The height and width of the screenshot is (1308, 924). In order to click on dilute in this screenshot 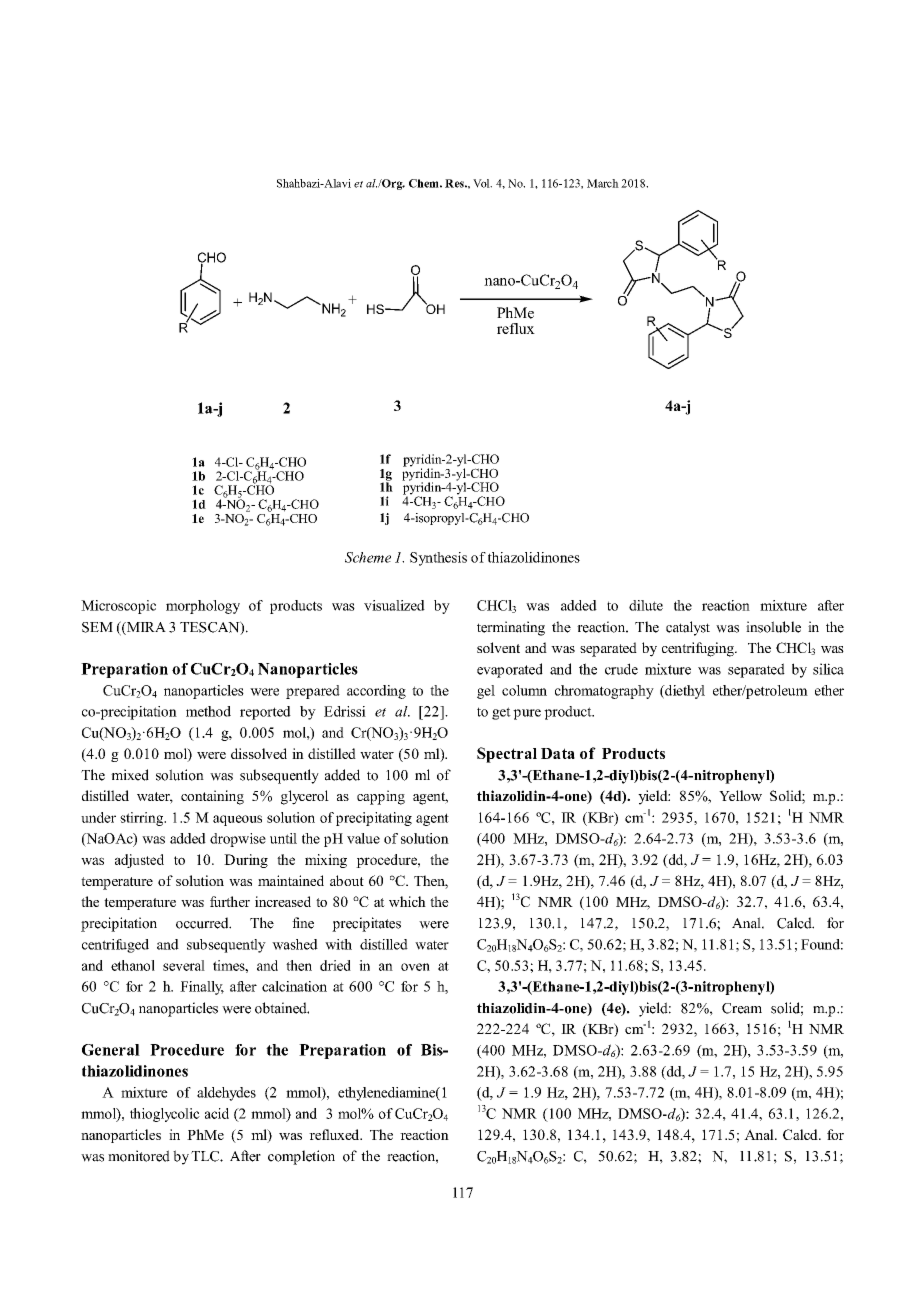, I will do `click(646, 605)`.
